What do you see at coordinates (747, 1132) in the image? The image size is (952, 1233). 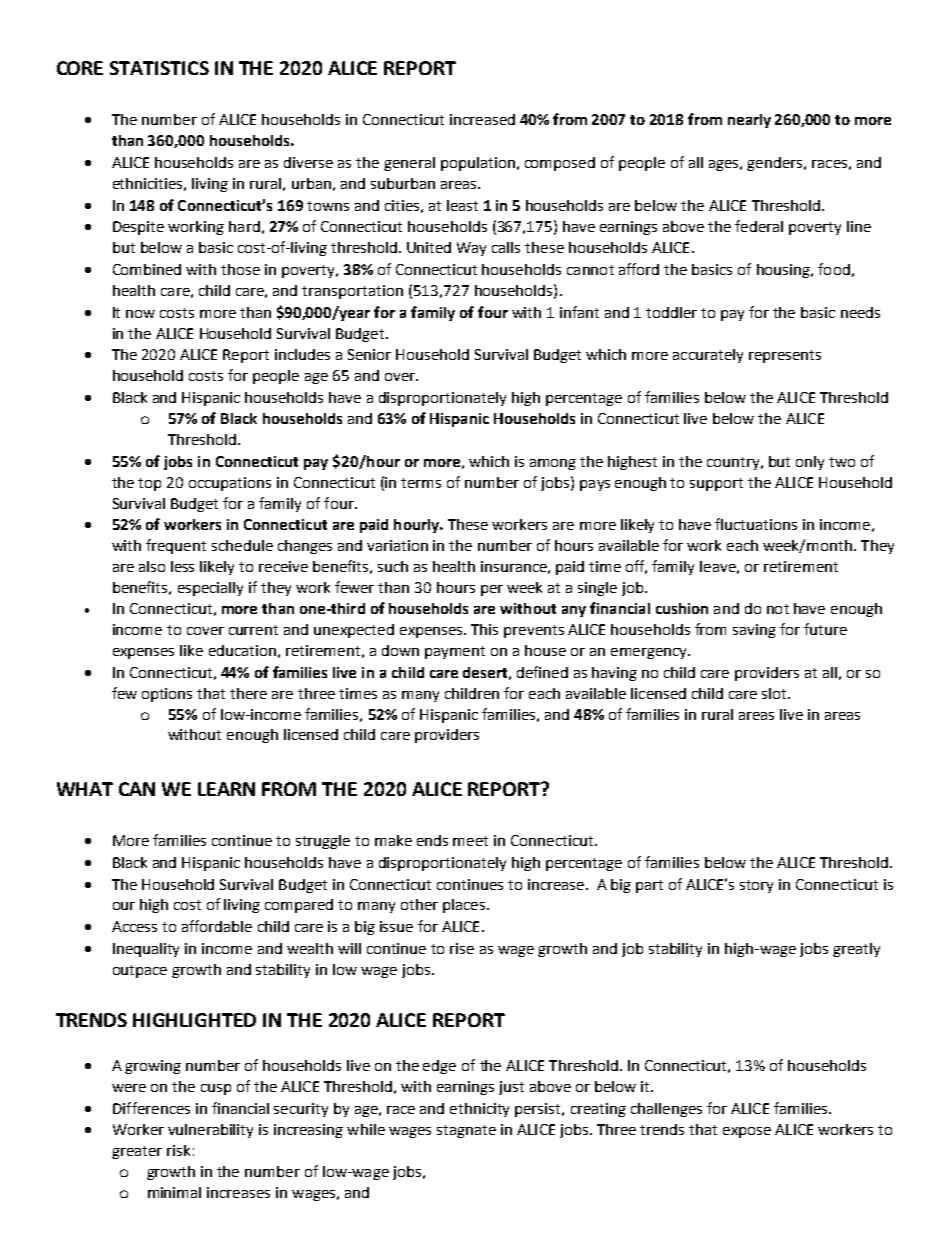 I see `expose` at bounding box center [747, 1132].
